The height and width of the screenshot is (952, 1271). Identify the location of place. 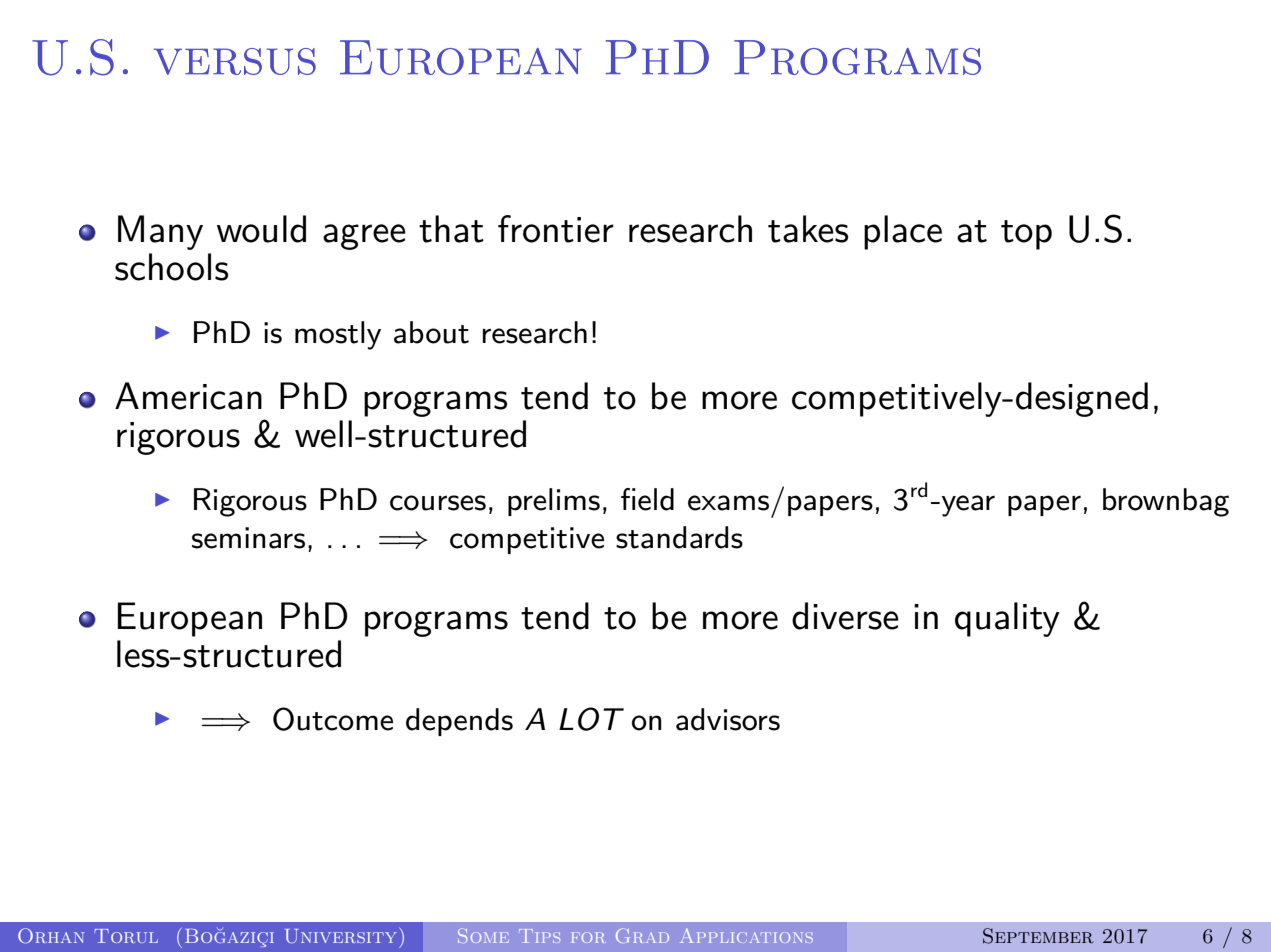
(903, 232).
